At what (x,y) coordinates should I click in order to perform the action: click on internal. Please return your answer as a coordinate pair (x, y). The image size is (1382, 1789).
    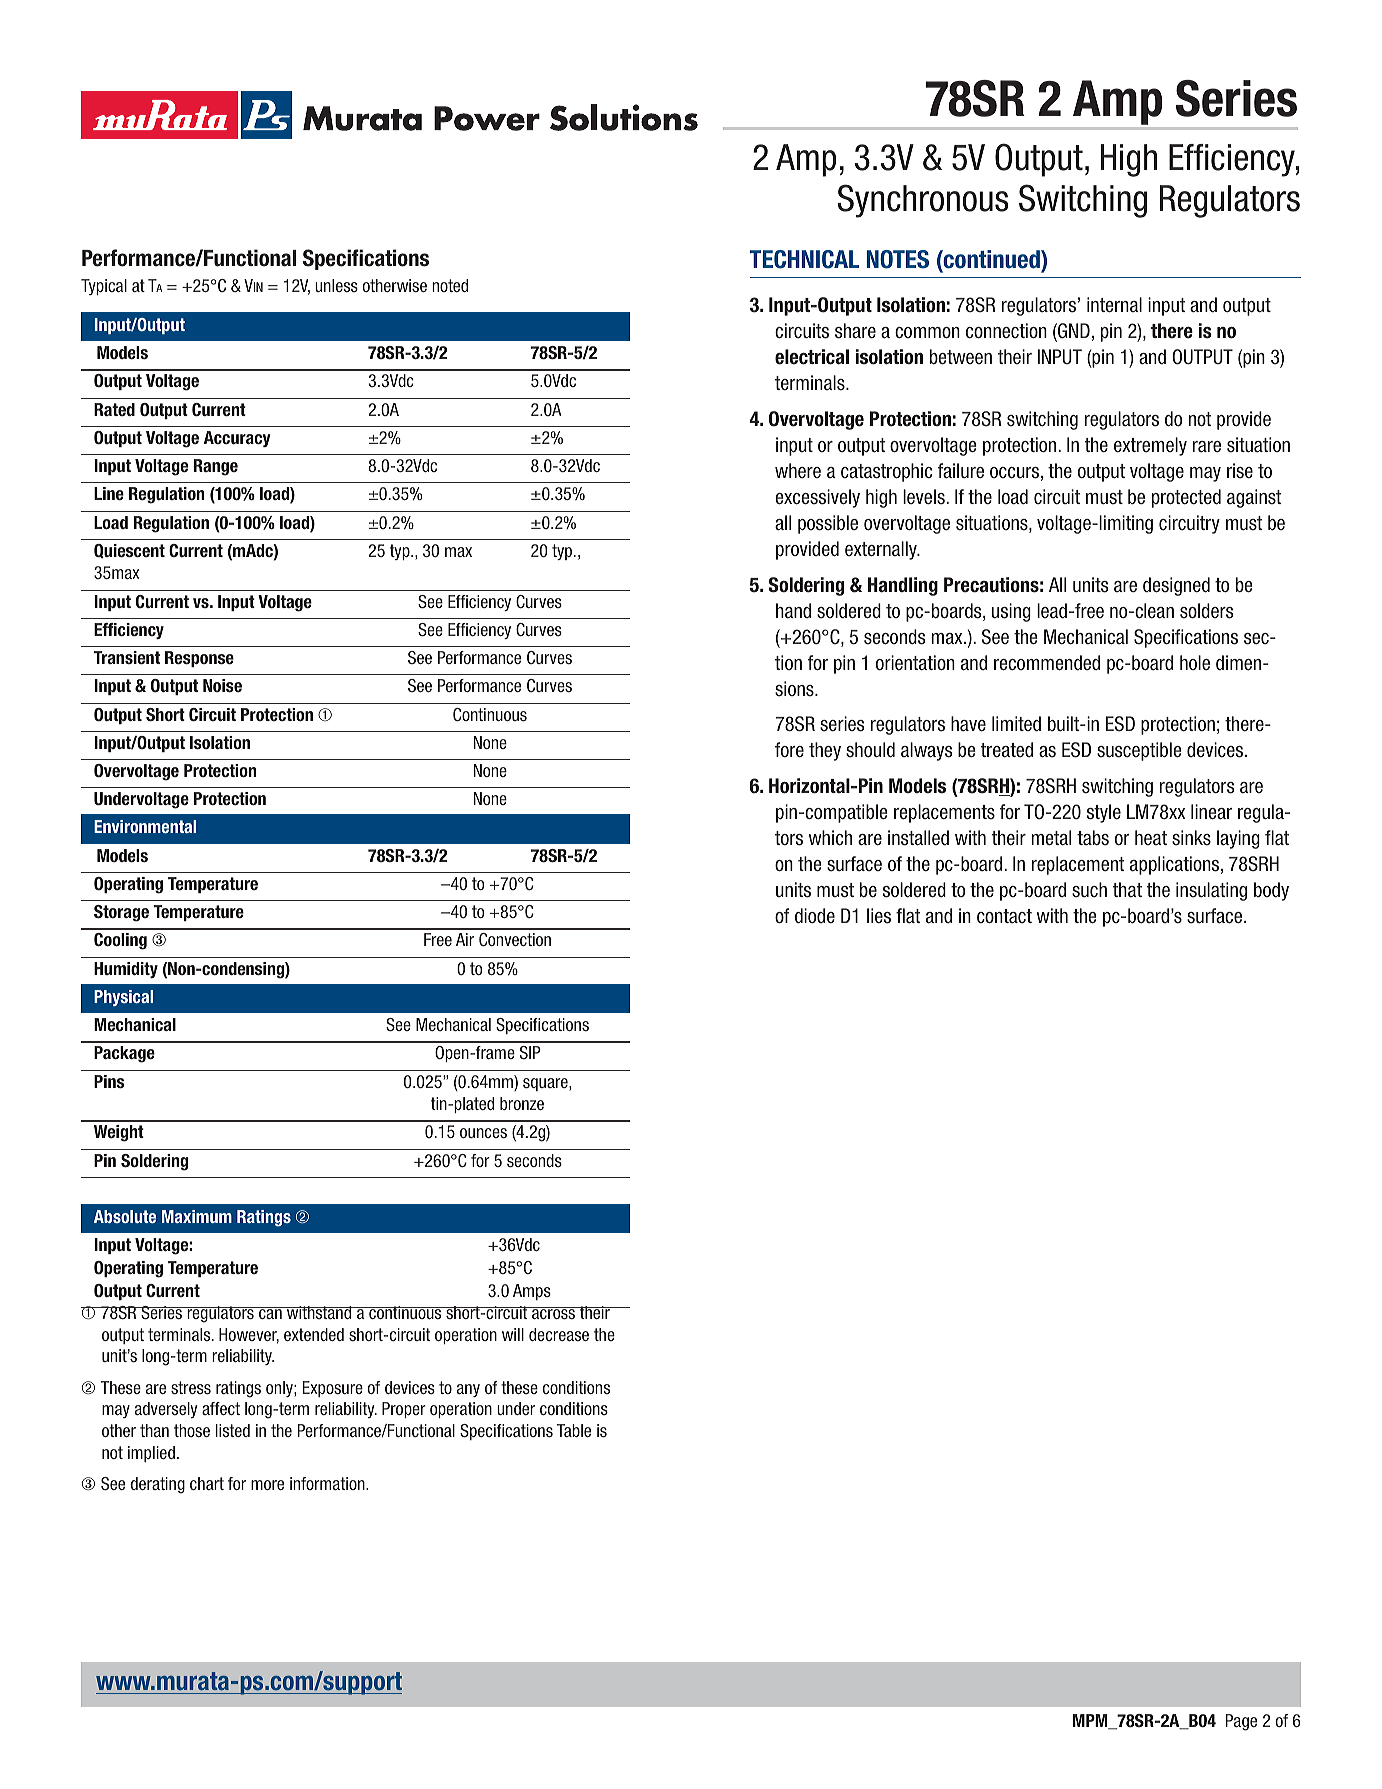
    Looking at the image, I should click on (1114, 305).
